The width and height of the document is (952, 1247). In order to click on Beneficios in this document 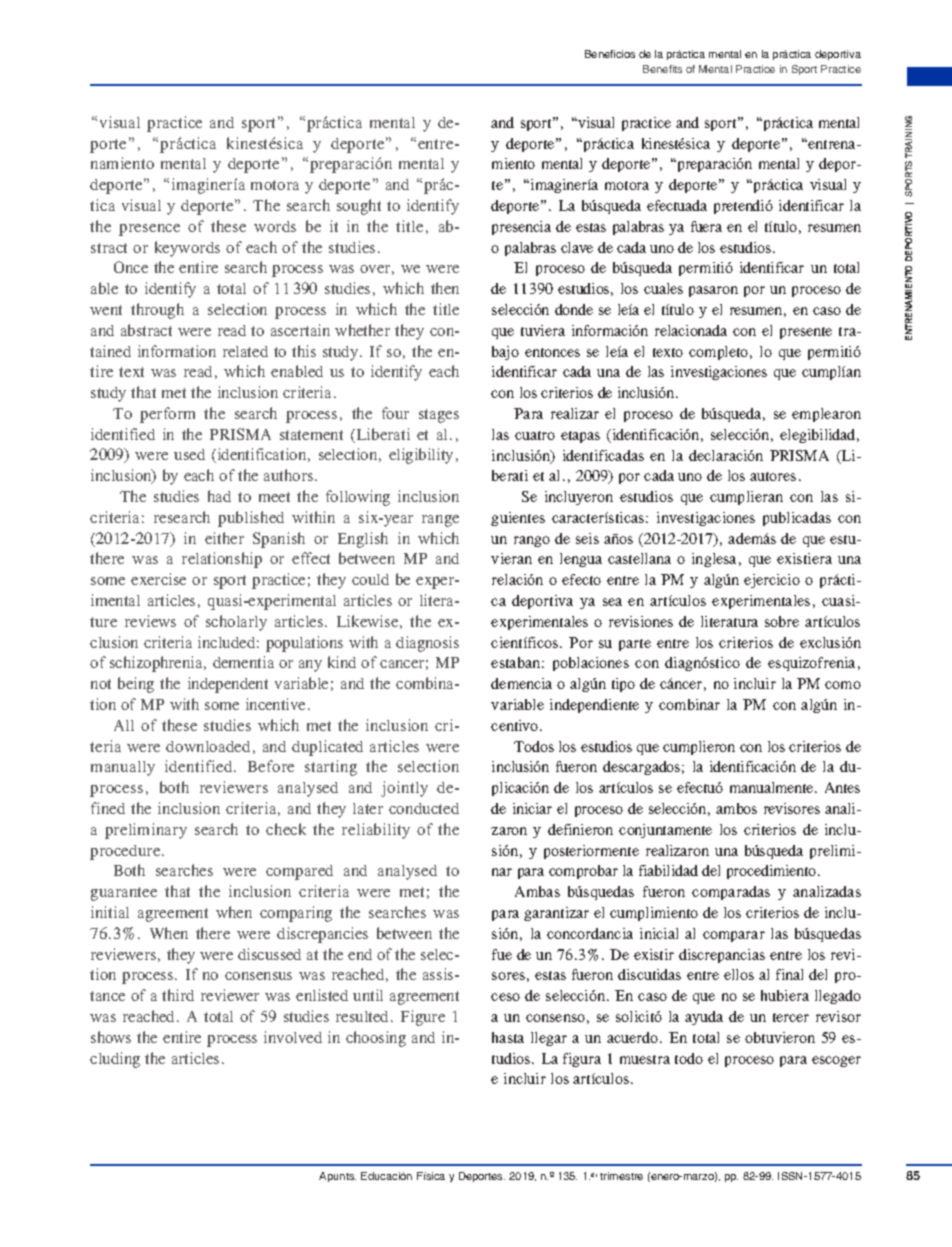, I will do `click(610, 54)`.
